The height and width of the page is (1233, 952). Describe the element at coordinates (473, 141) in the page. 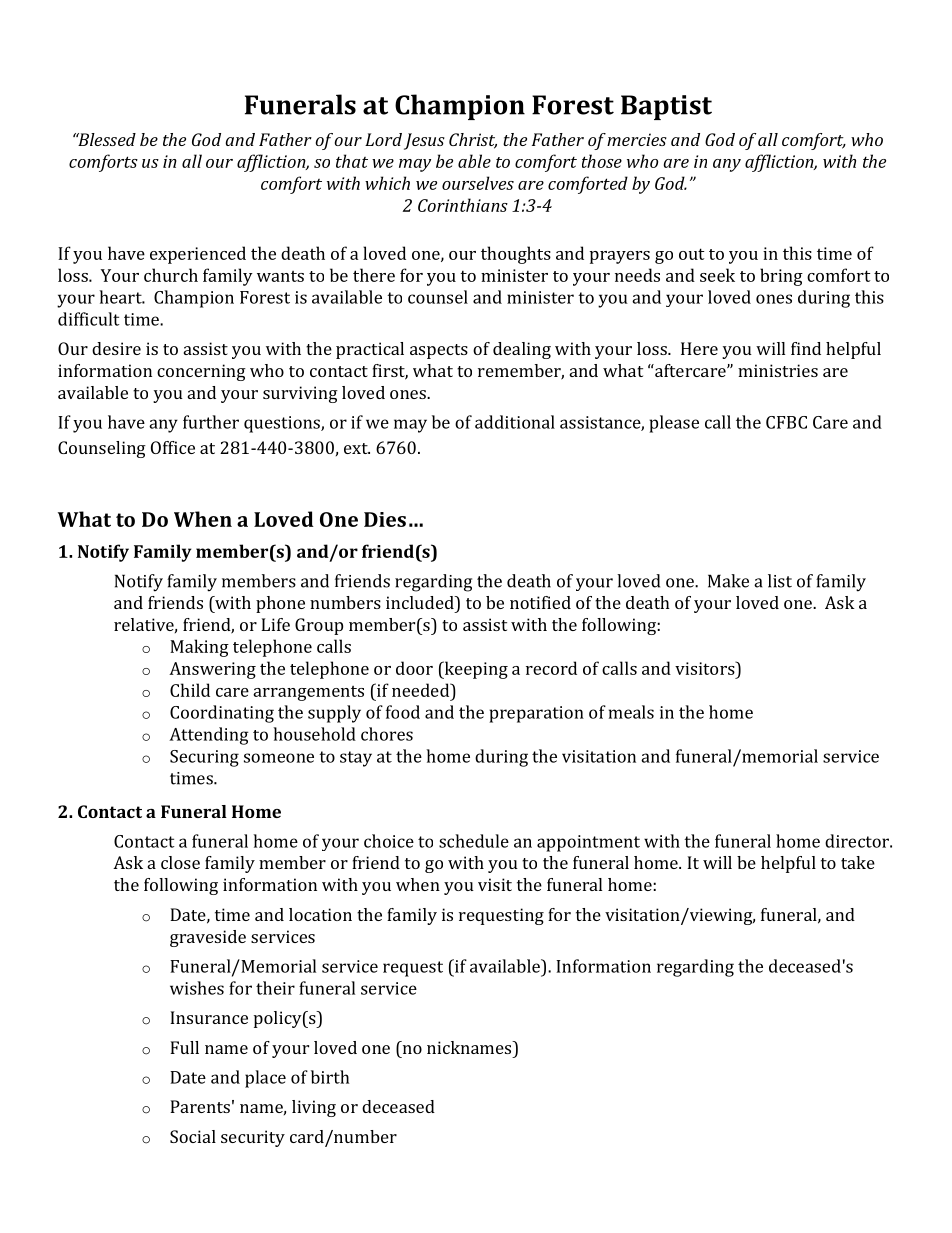

I see `Christ` at that location.
